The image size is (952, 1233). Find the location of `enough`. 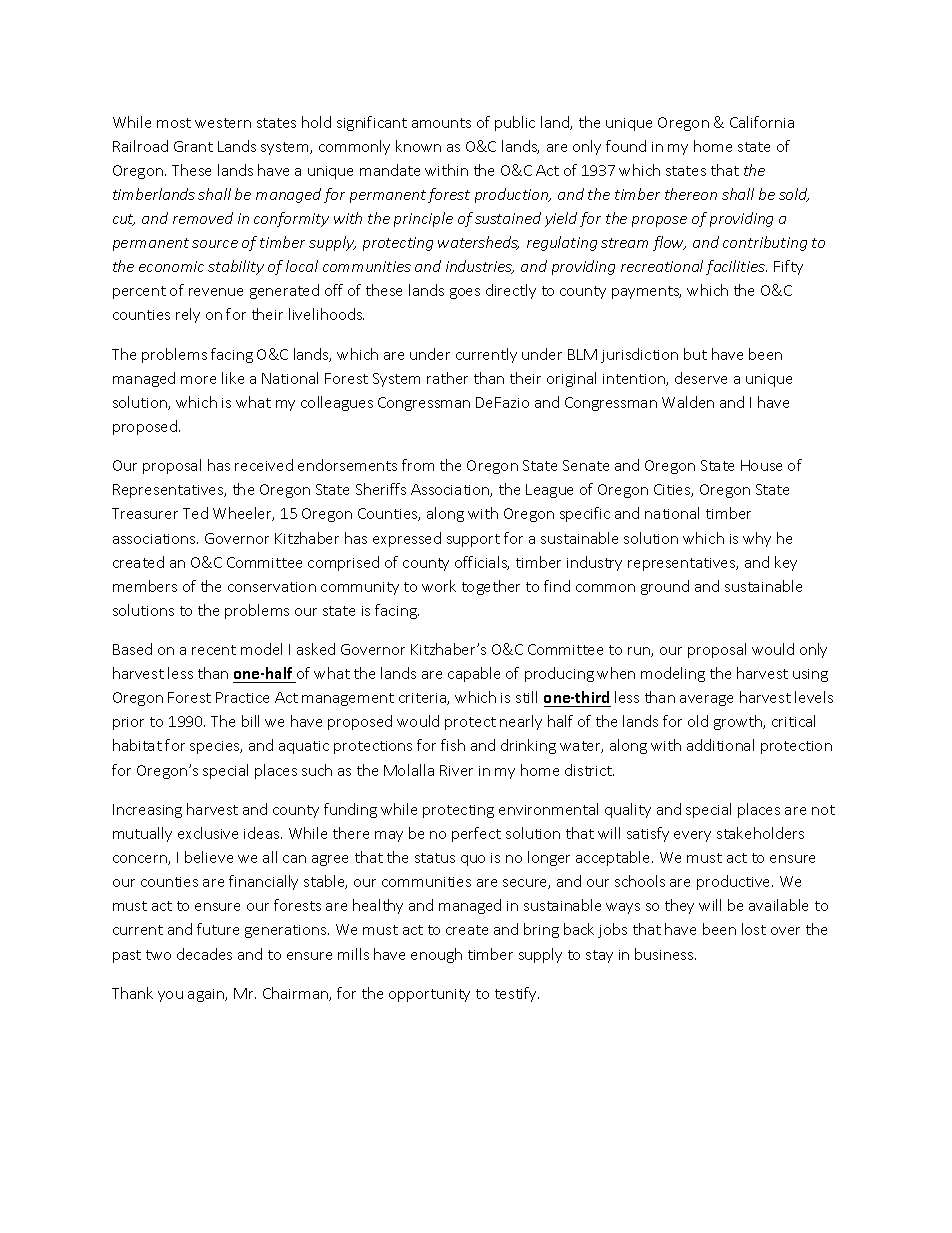

enough is located at coordinates (436, 955).
